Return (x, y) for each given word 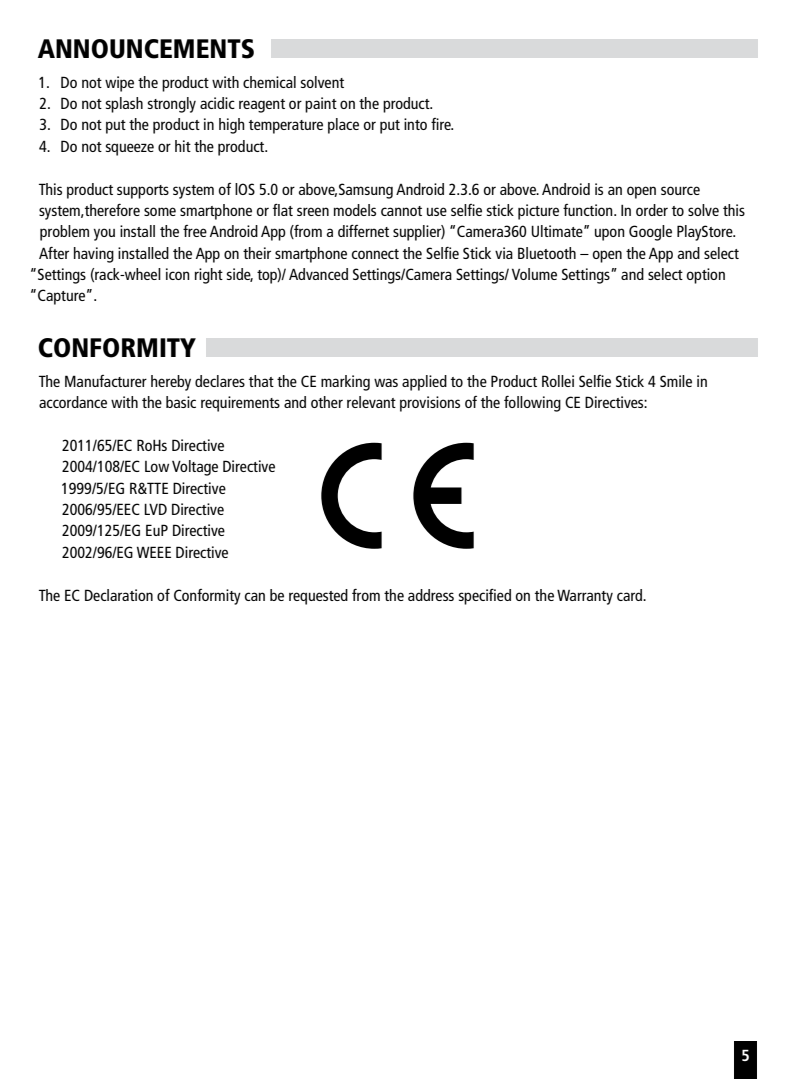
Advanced (318, 274)
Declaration (119, 595)
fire (442, 124)
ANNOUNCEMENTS (146, 49)
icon (178, 274)
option (706, 276)
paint (321, 105)
